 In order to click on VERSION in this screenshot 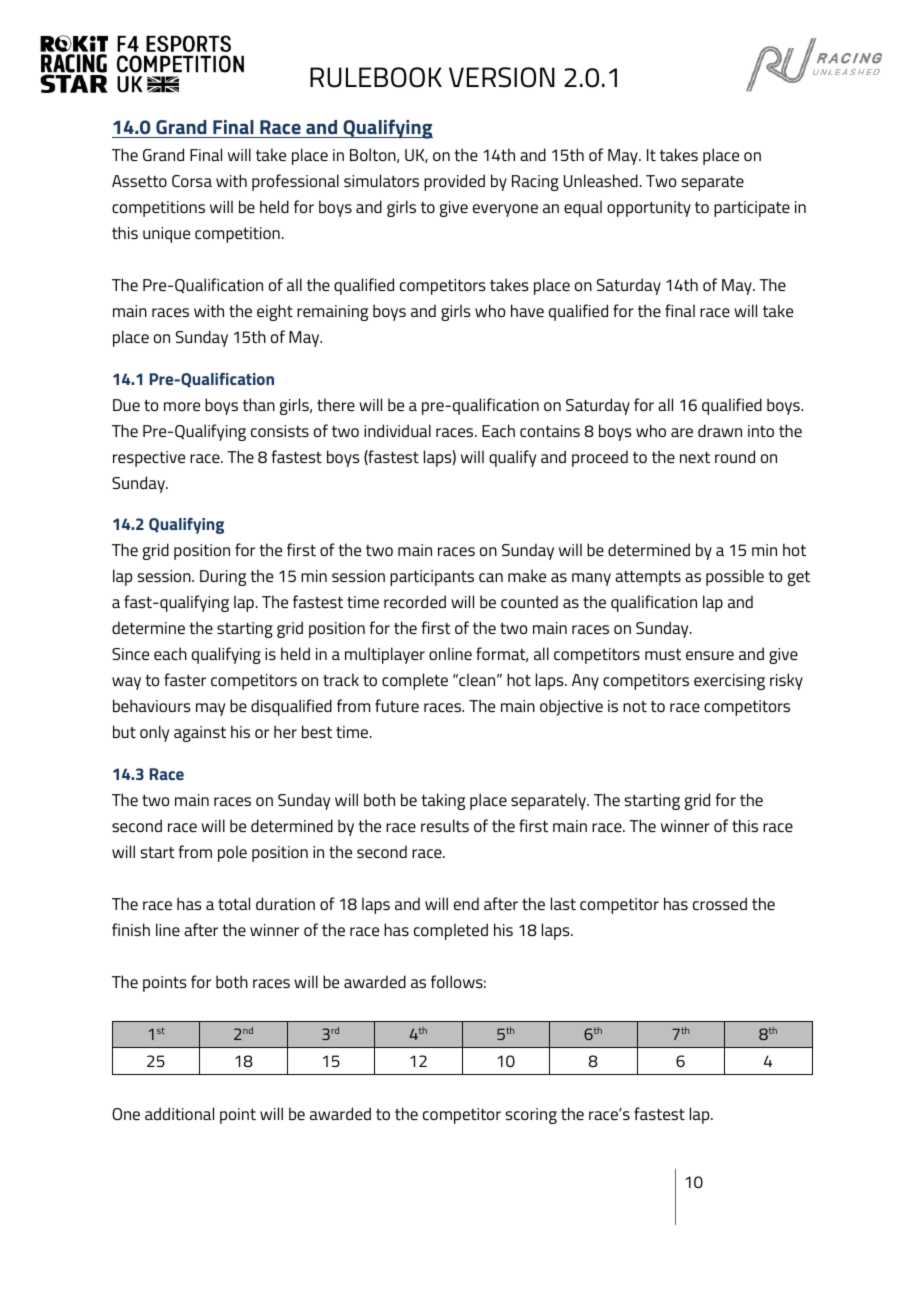, I will do `click(502, 77)`.
